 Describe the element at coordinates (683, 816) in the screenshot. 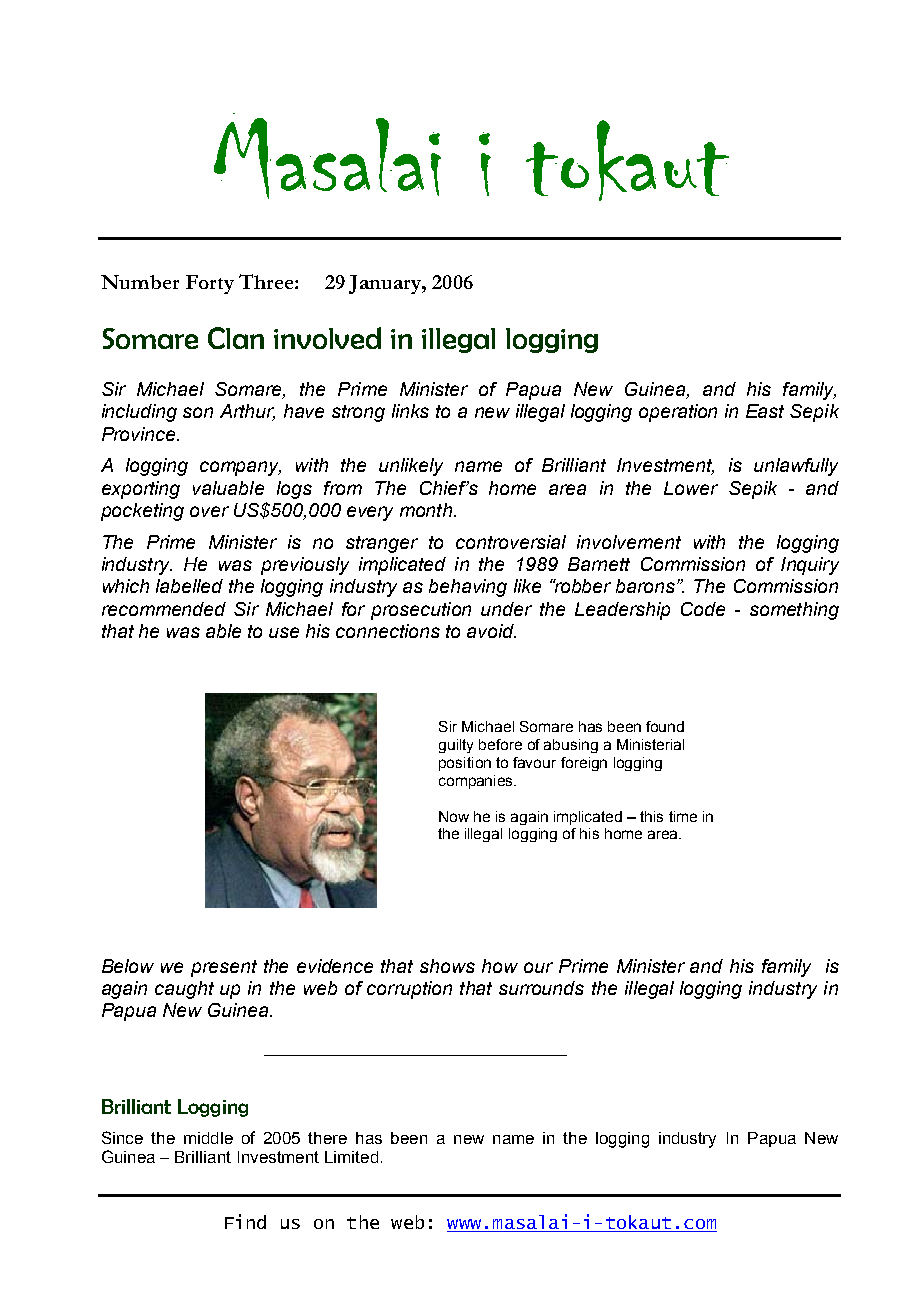

I see `time` at that location.
